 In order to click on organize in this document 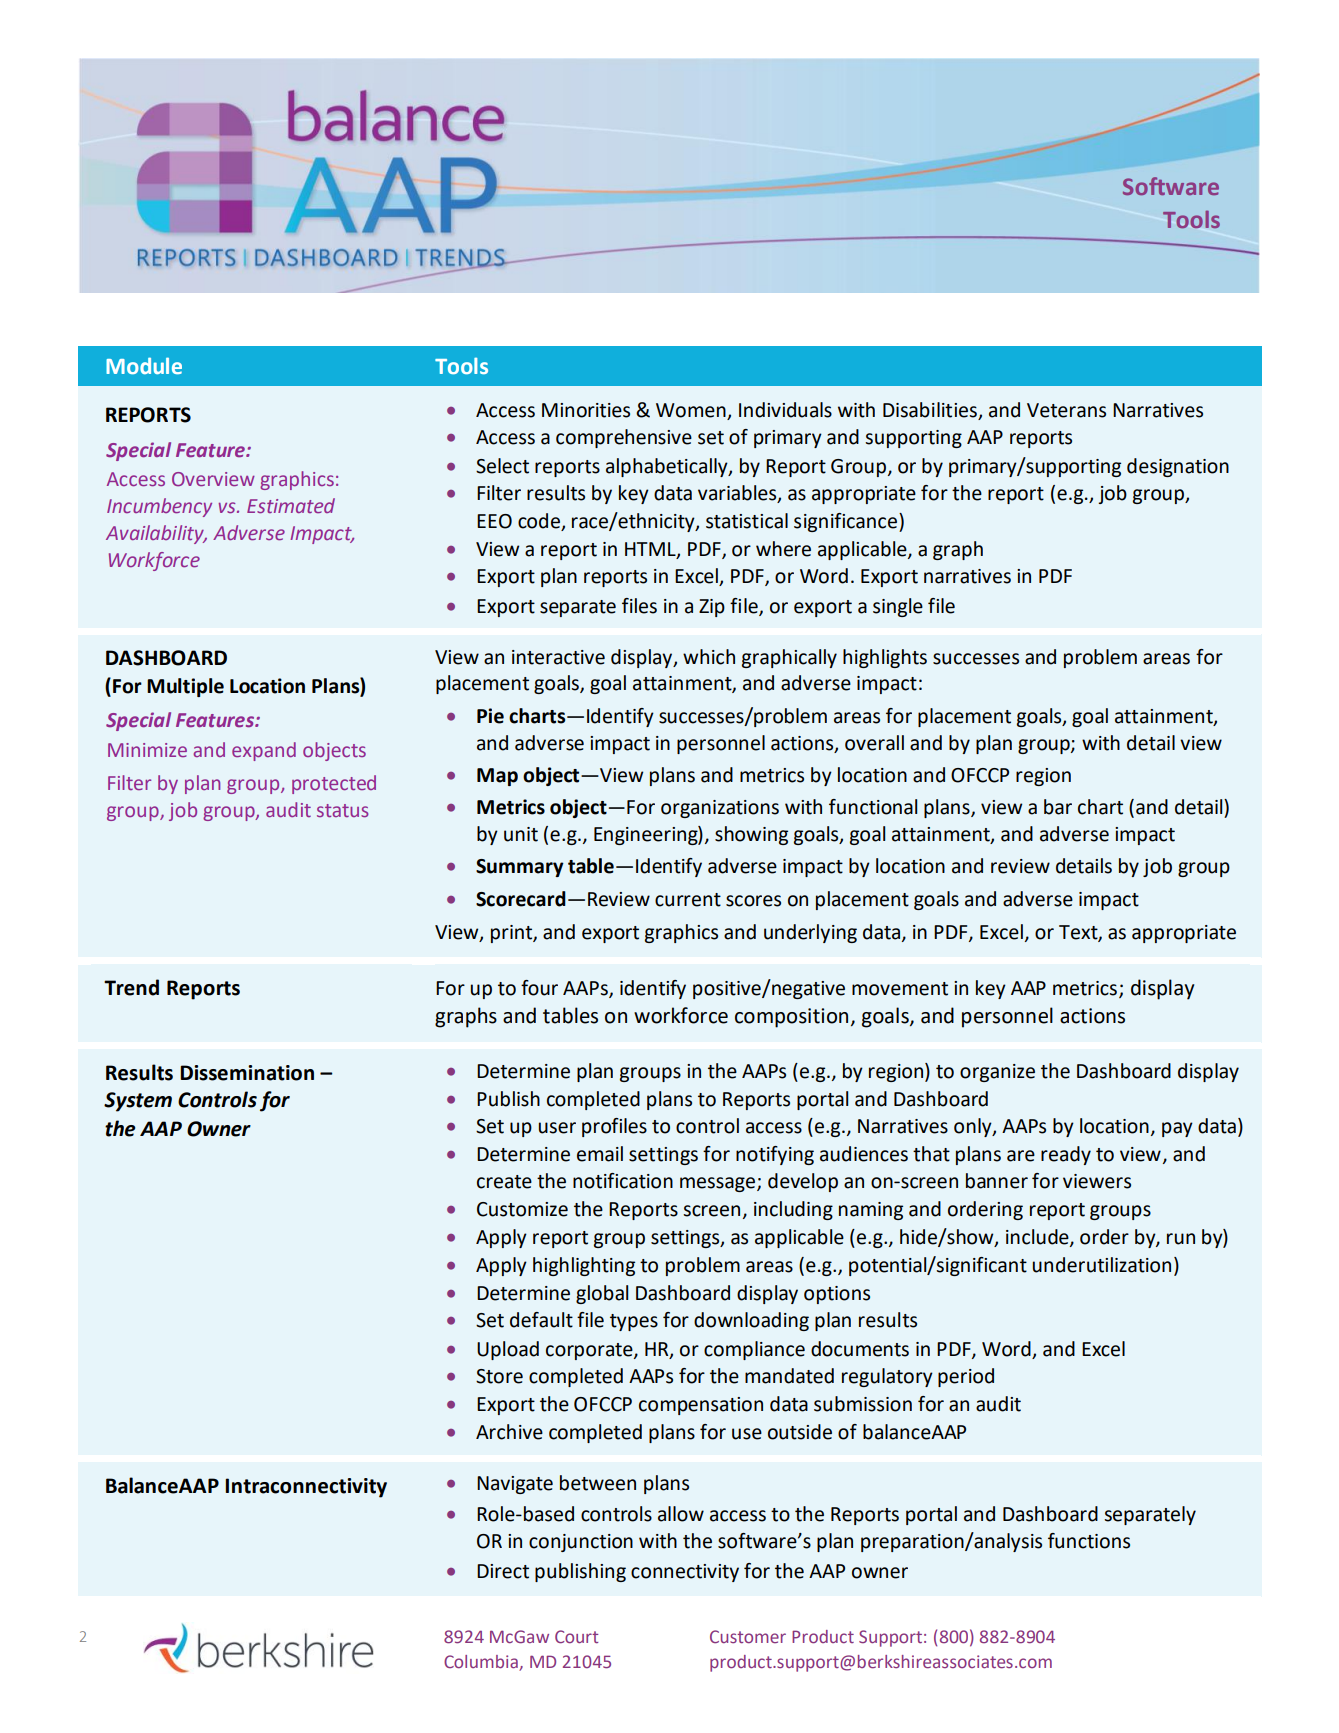, I will do `click(997, 1073)`.
